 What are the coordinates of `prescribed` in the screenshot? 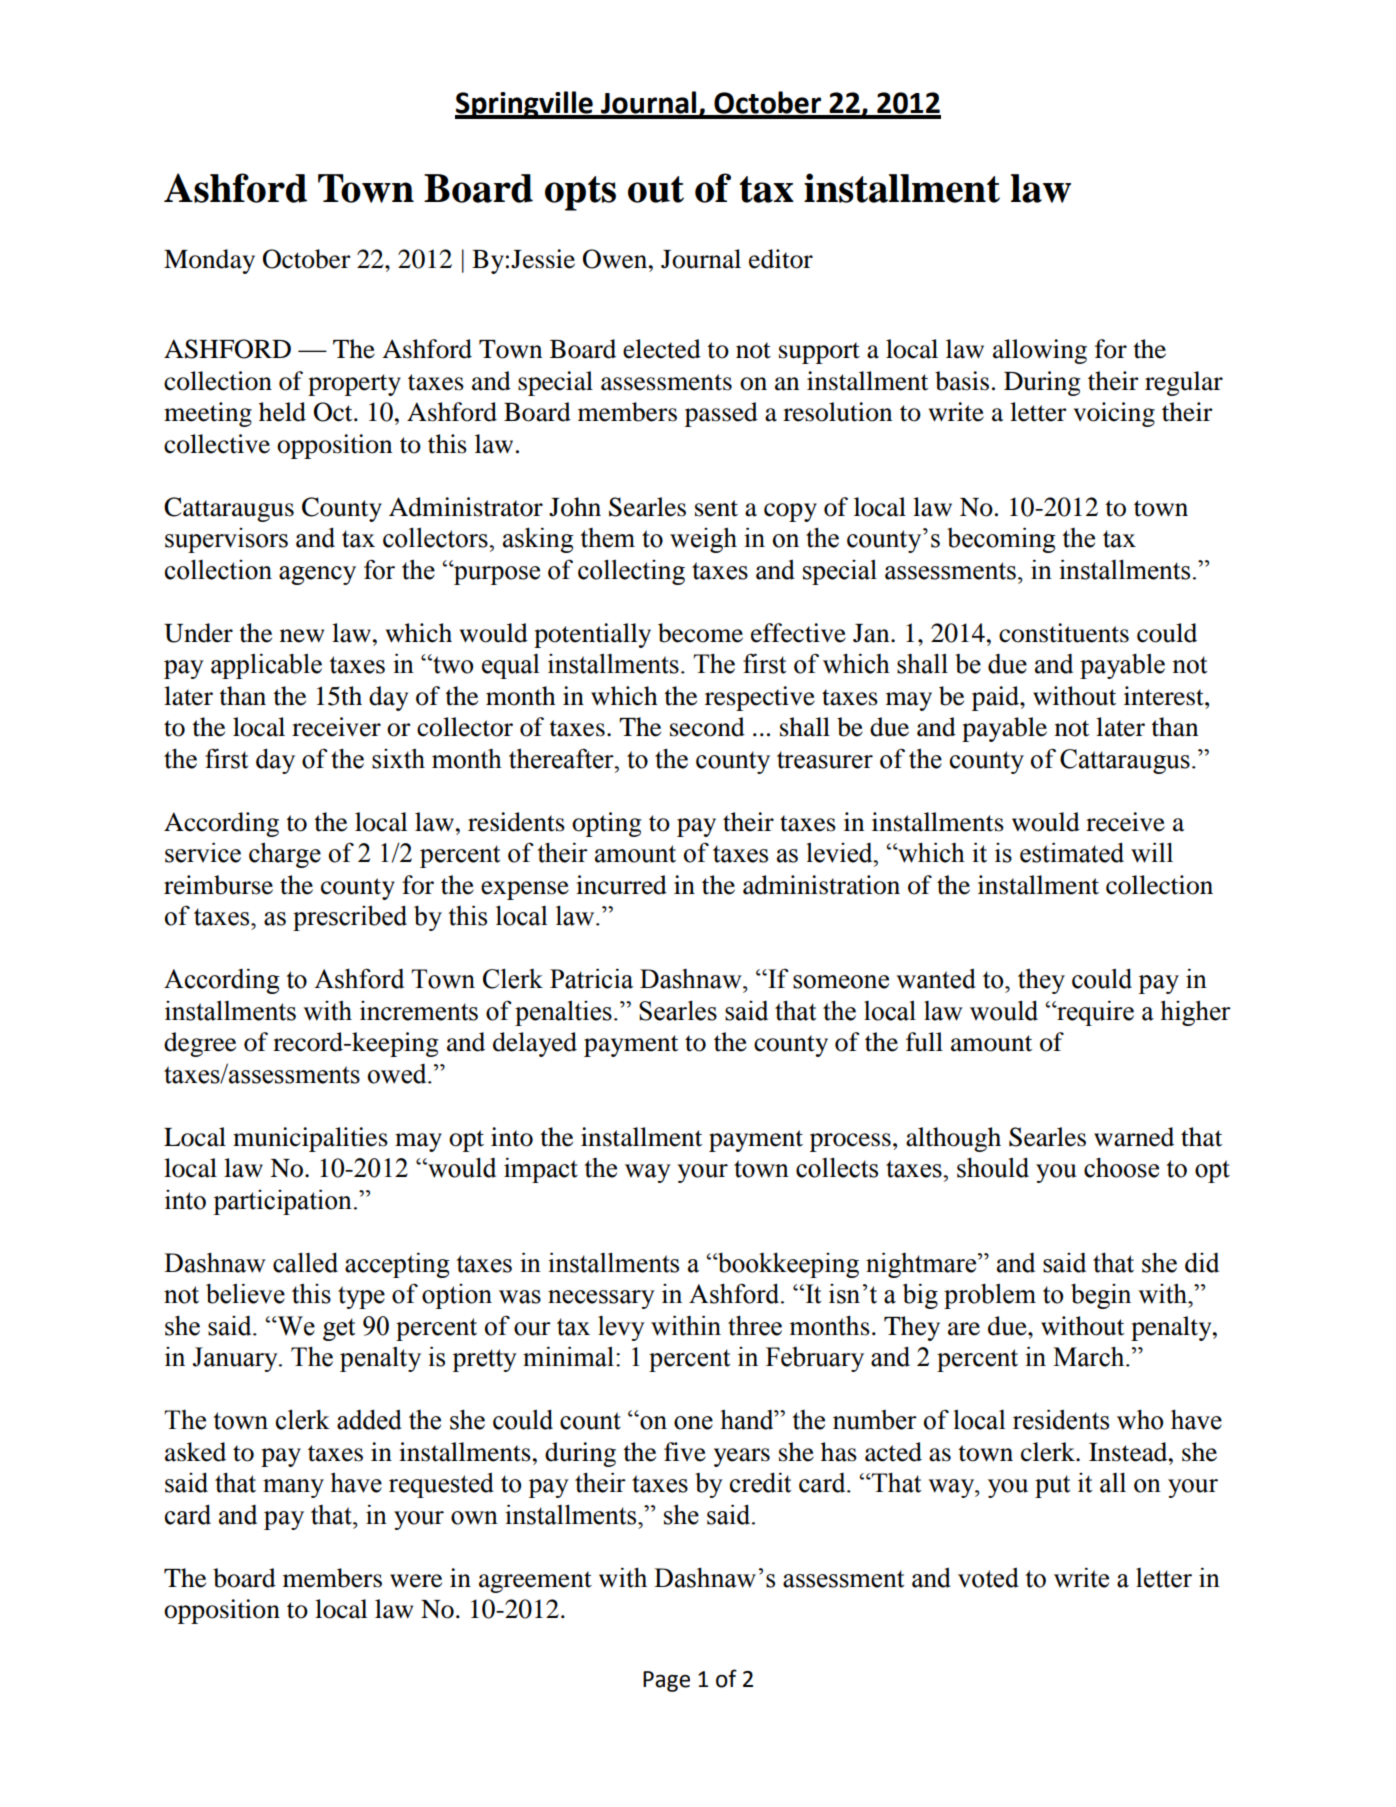 It's located at (350, 918).
